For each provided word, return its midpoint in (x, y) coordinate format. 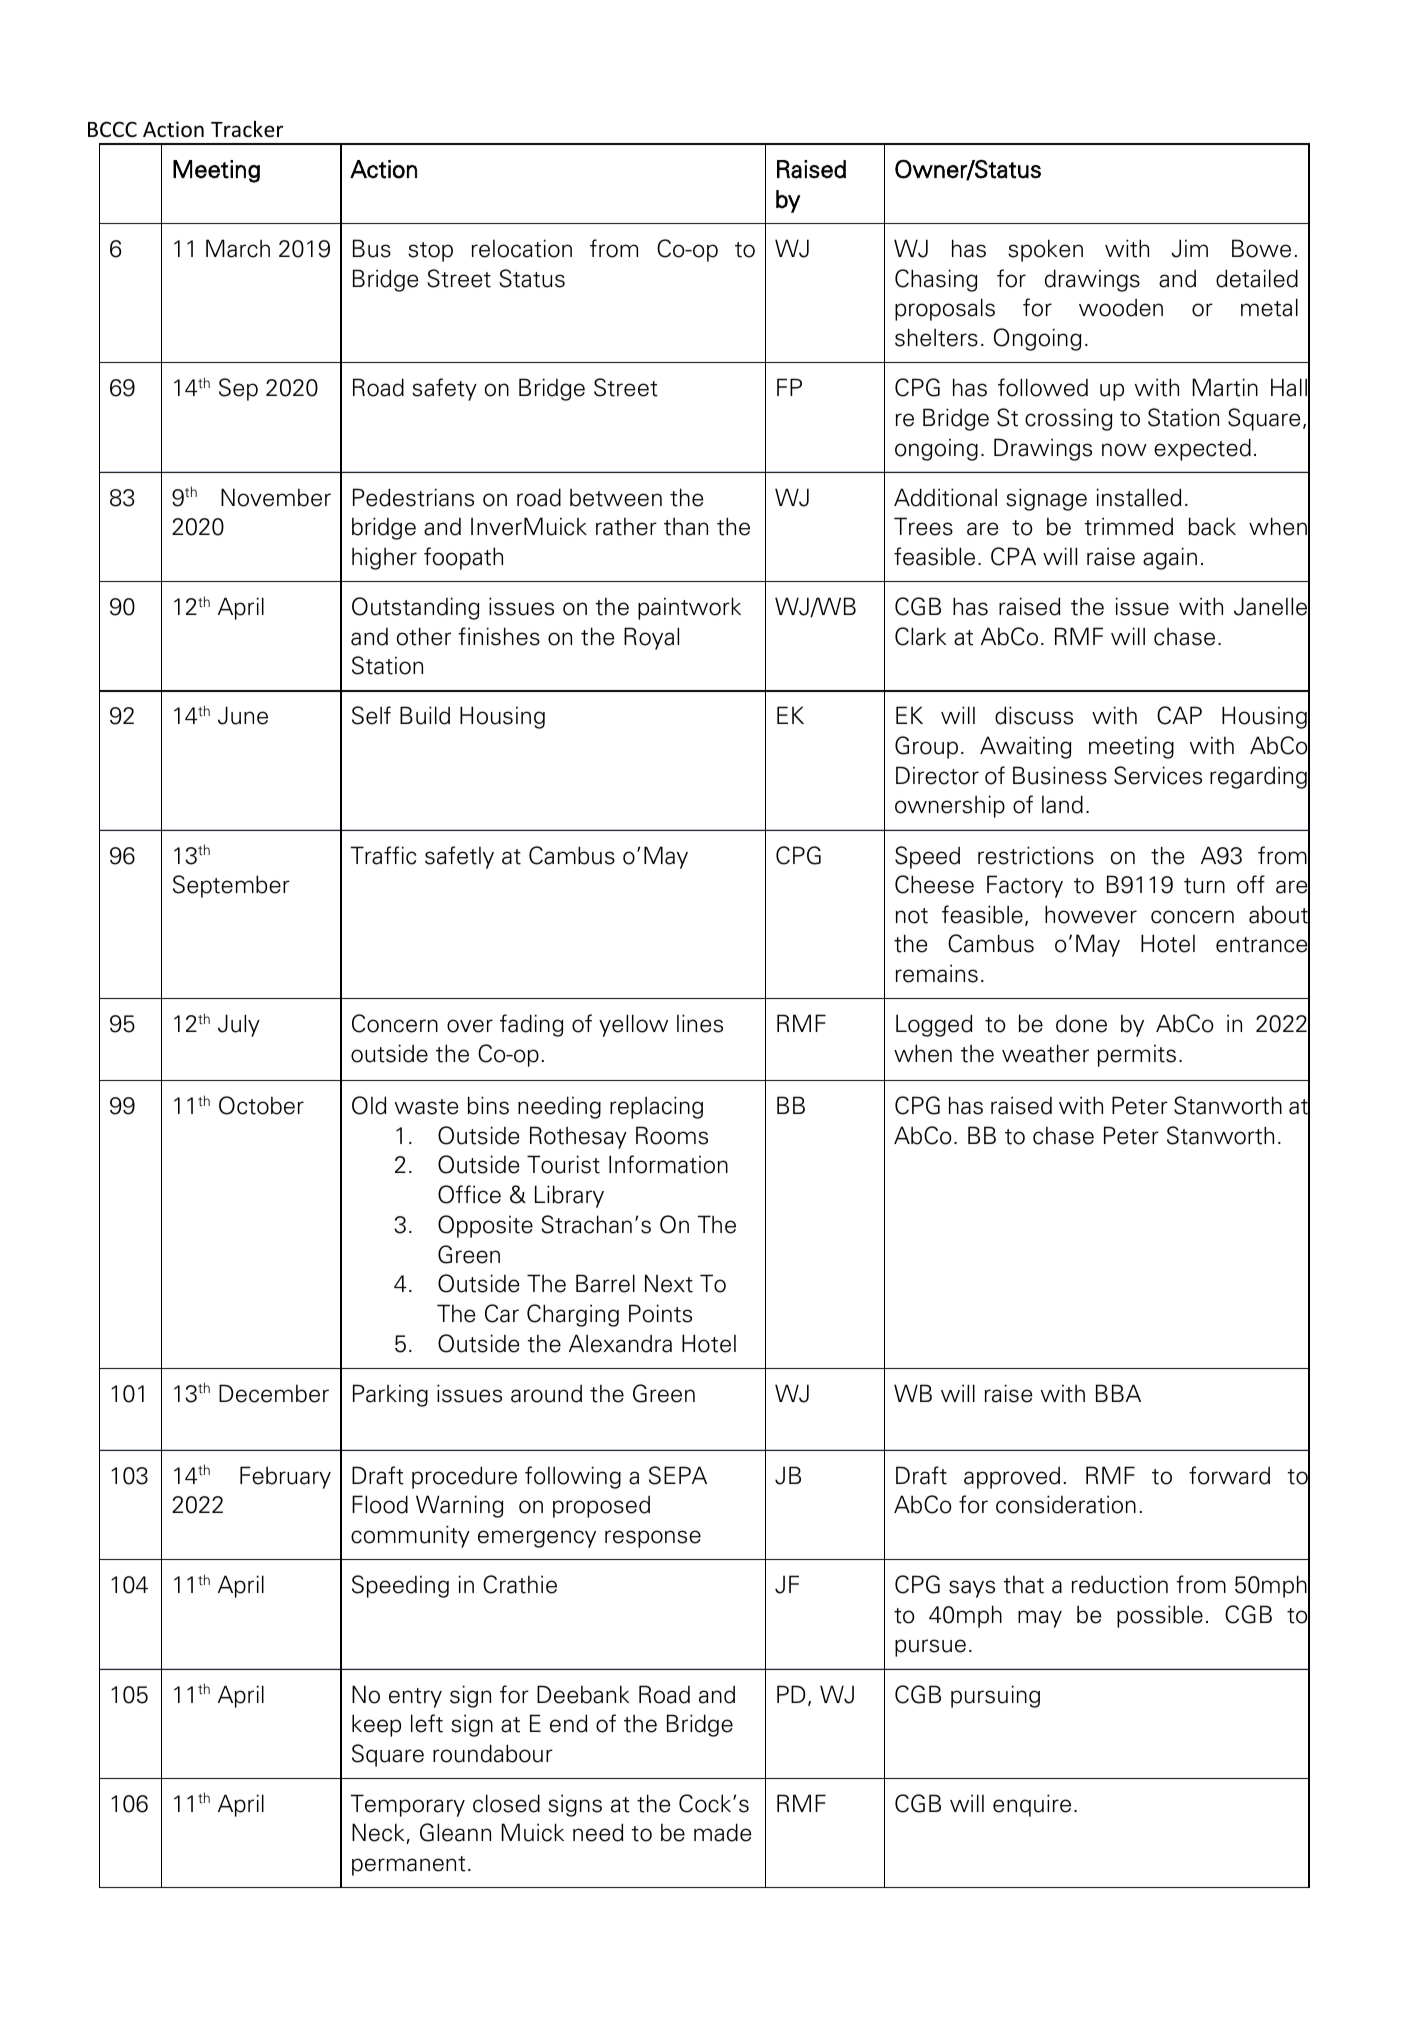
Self (371, 715)
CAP (1179, 715)
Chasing (936, 280)
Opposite (485, 1226)
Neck (379, 1833)
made (723, 1832)
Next (669, 1283)
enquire (1032, 1805)
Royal (651, 638)
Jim (1189, 248)
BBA (1118, 1393)
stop (430, 252)
